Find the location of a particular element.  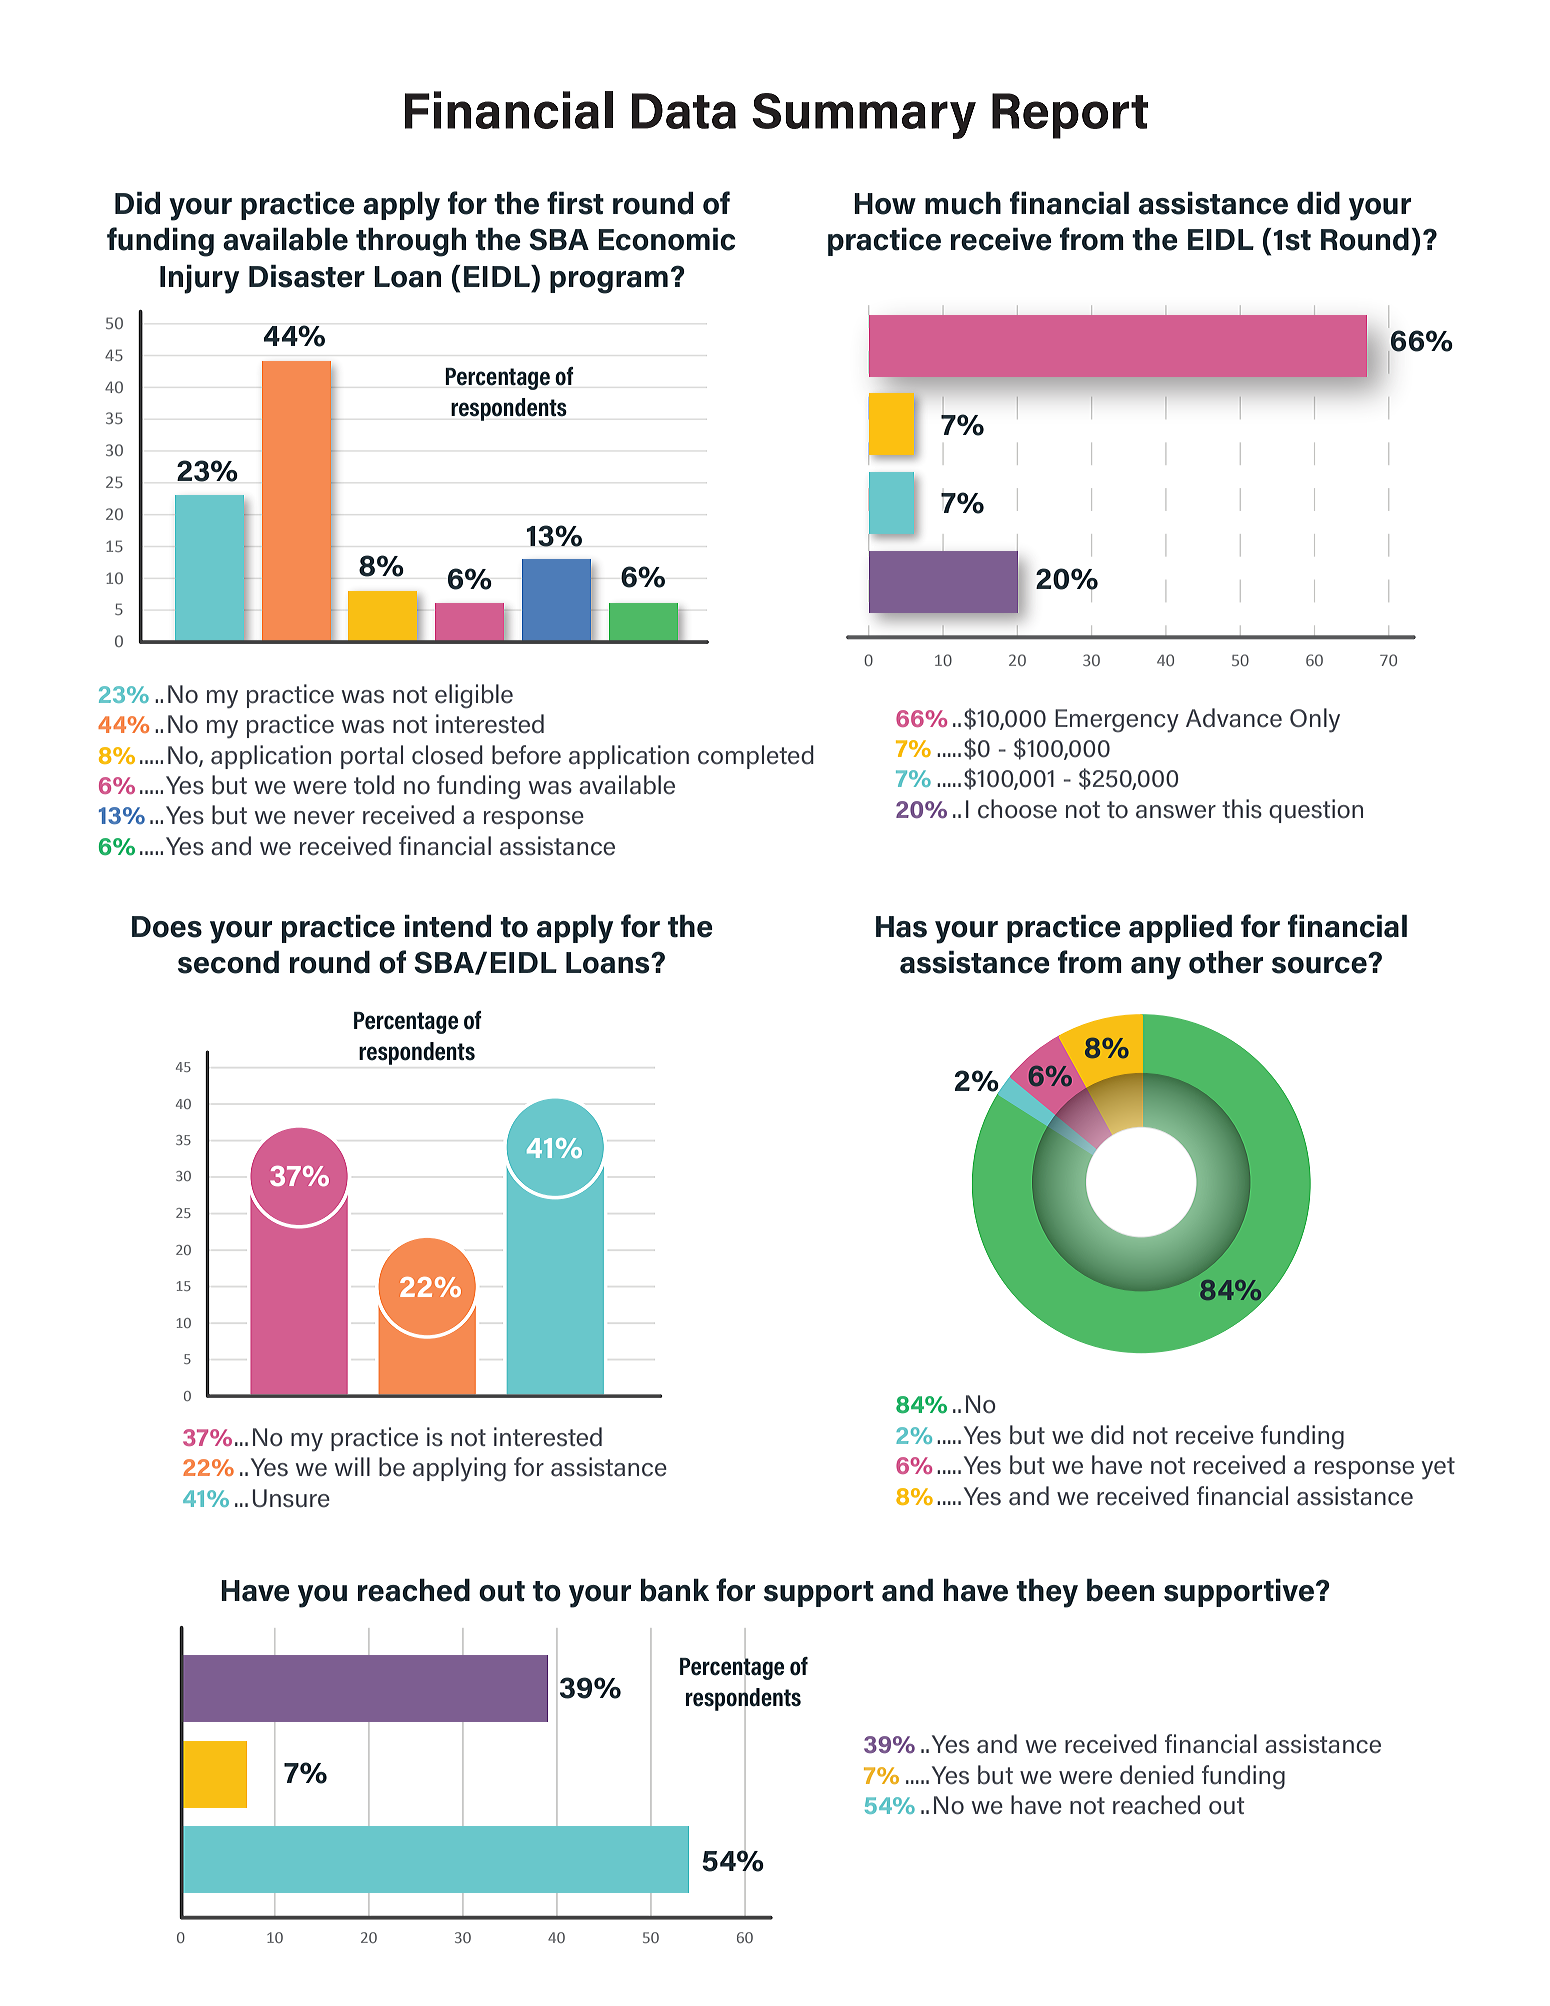

Summary is located at coordinates (864, 116).
